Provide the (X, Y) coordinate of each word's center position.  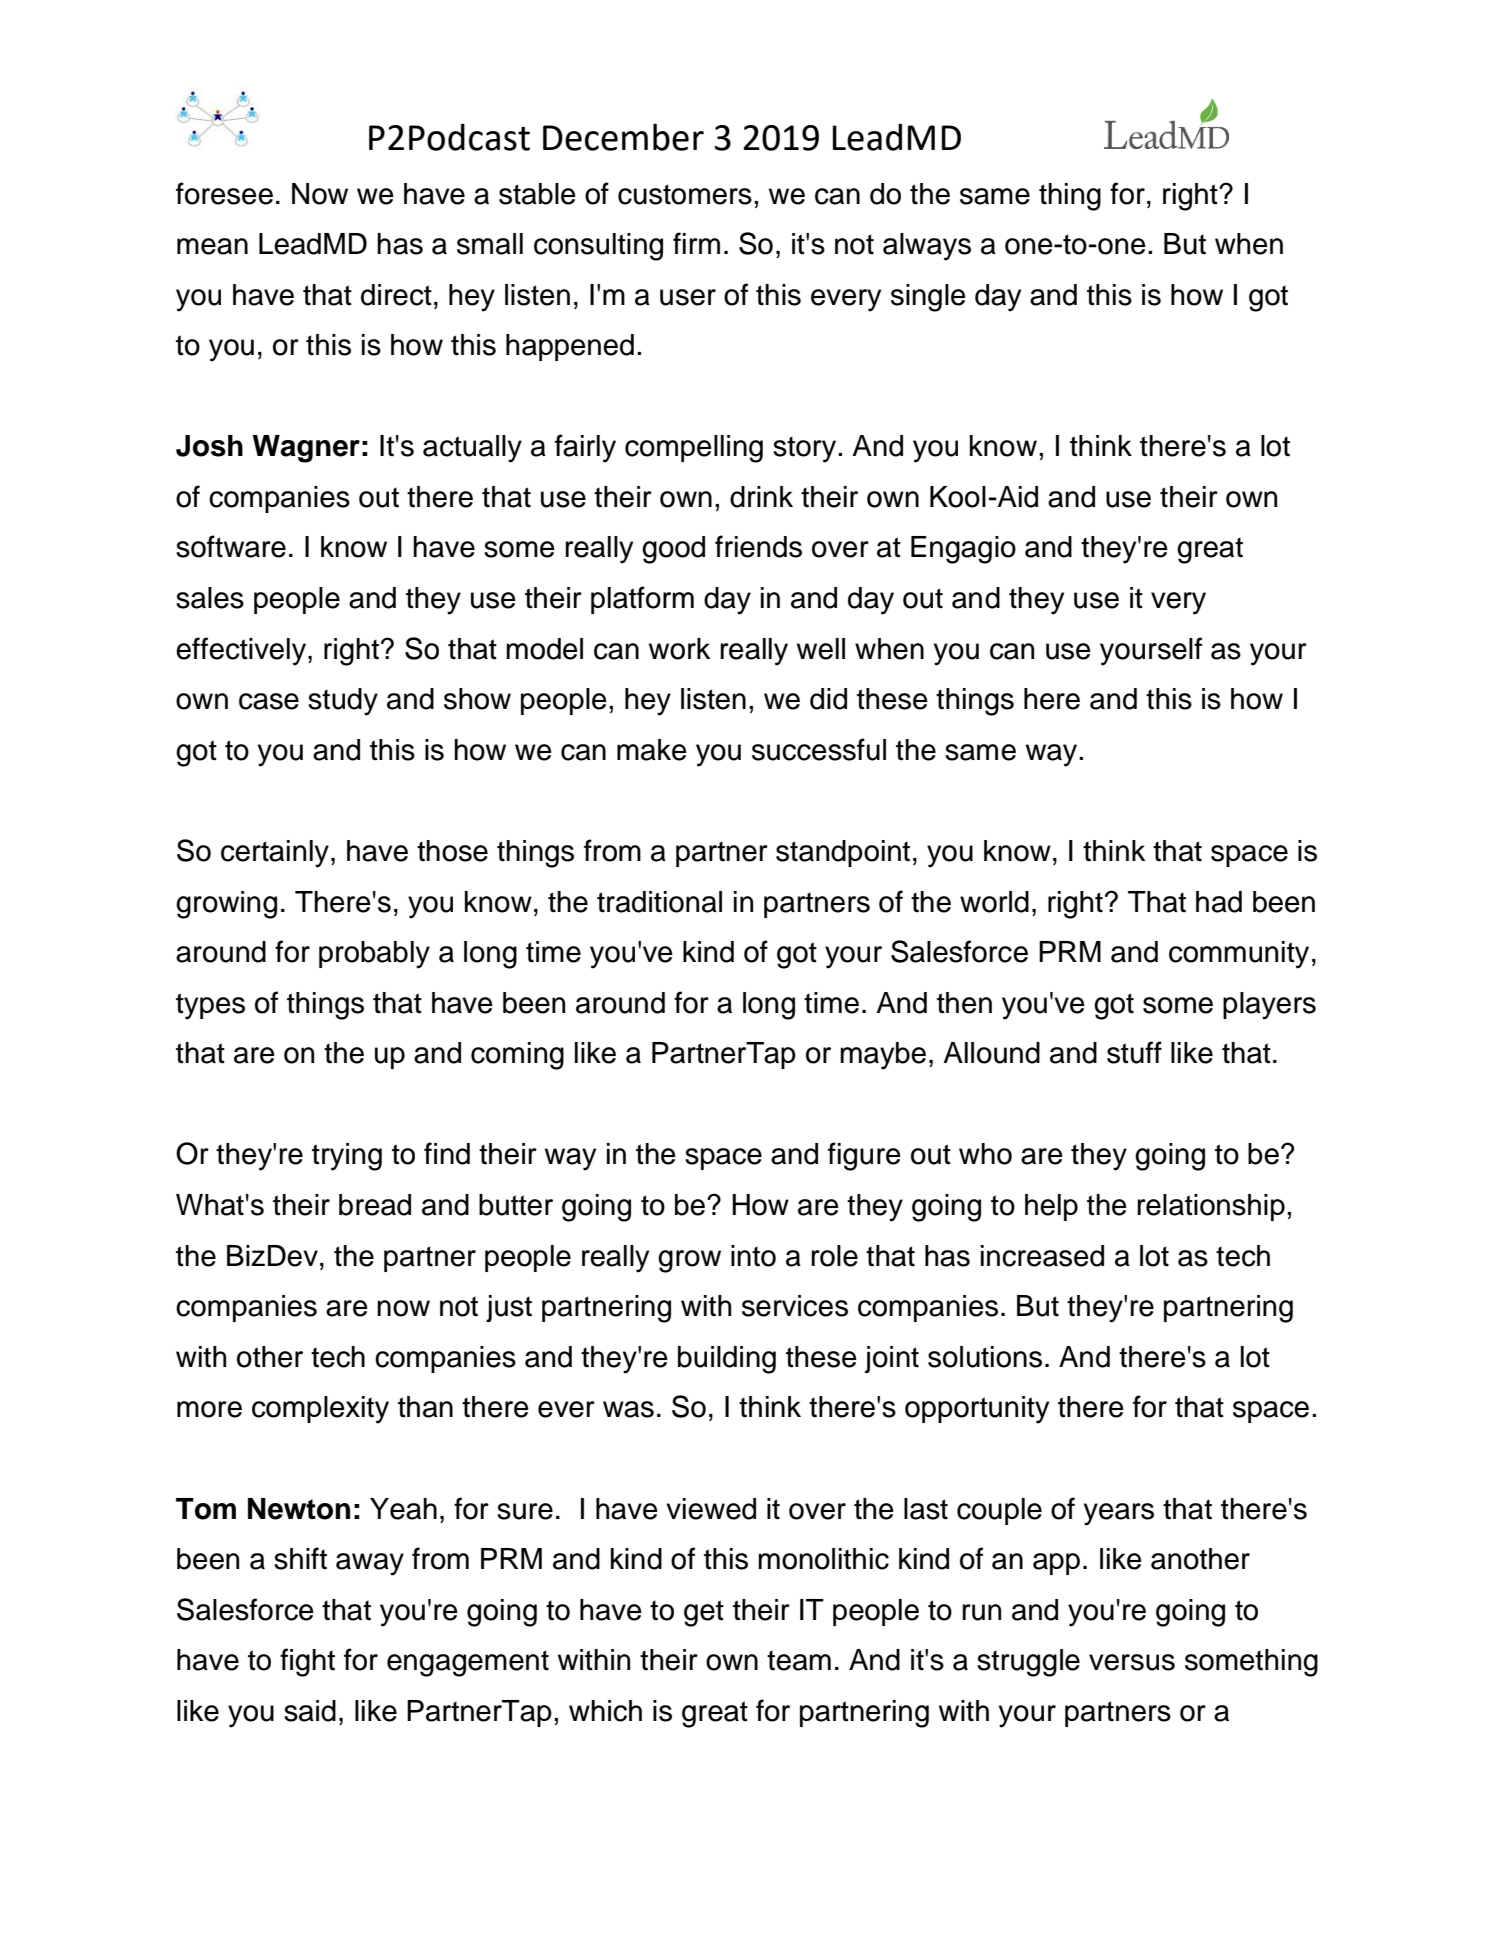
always (927, 247)
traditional (659, 902)
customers (685, 194)
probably (374, 955)
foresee (224, 193)
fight (307, 1662)
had (1219, 902)
